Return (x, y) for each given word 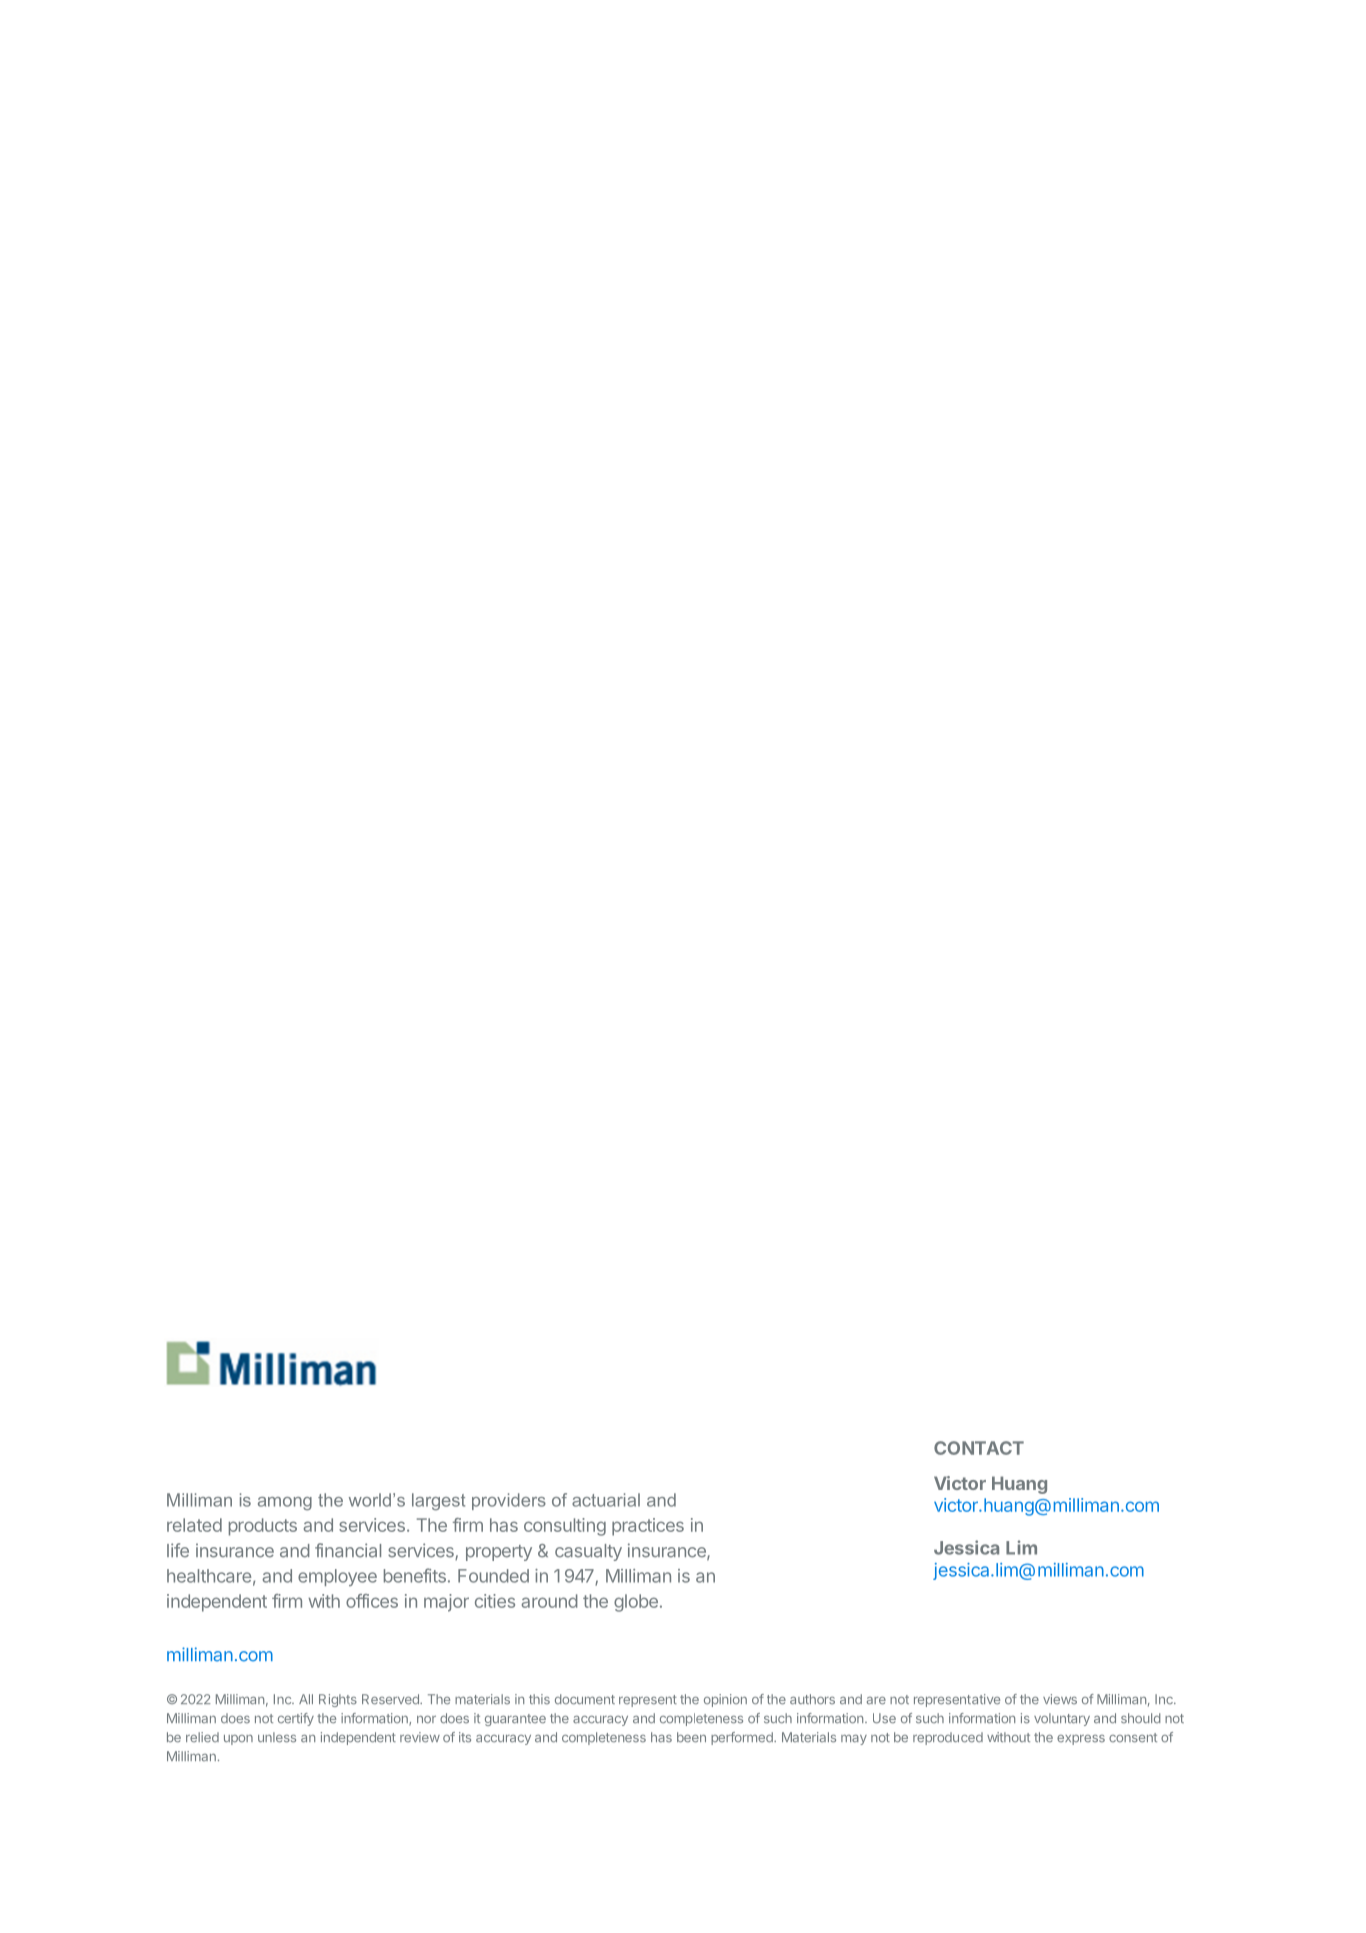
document (585, 1699)
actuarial (606, 1500)
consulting (565, 1527)
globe (636, 1603)
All (306, 1699)
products (263, 1527)
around (550, 1601)
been (691, 1737)
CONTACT (979, 1448)
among (285, 1503)
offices (372, 1601)
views (1060, 1699)
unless (277, 1737)
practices (648, 1527)
